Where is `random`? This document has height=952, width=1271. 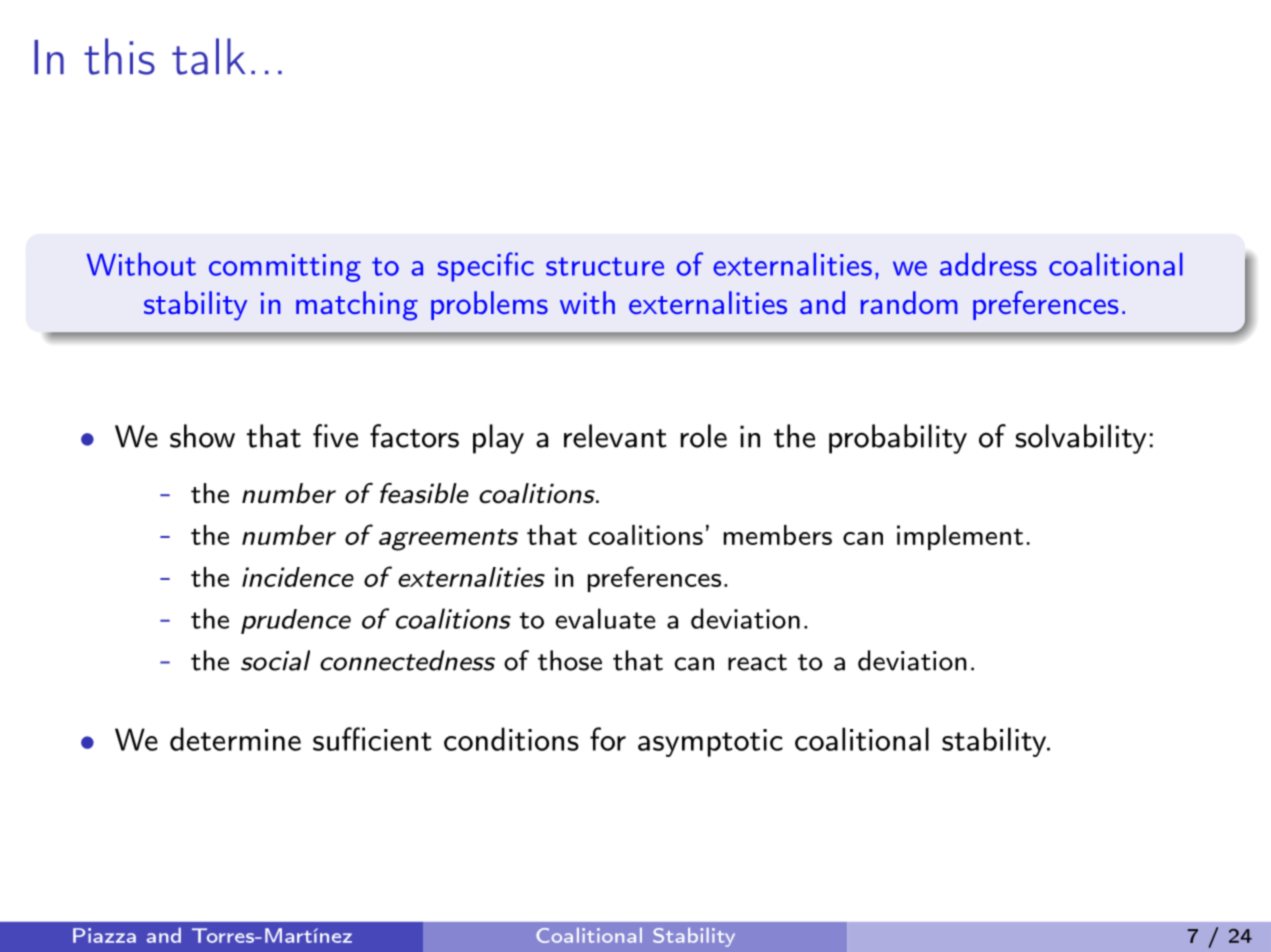 random is located at coordinates (909, 302).
